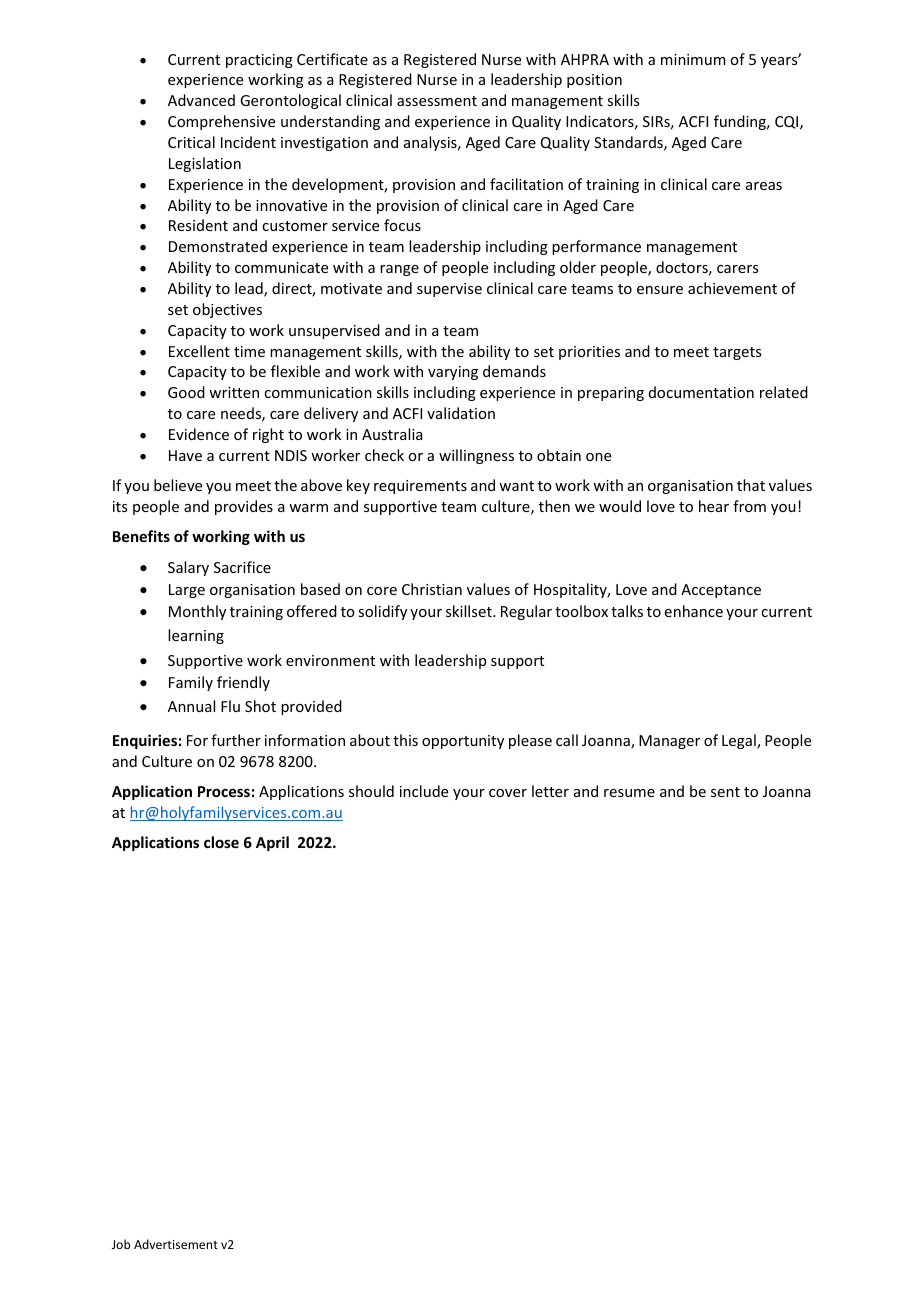  What do you see at coordinates (453, 373) in the screenshot?
I see `varying` at bounding box center [453, 373].
